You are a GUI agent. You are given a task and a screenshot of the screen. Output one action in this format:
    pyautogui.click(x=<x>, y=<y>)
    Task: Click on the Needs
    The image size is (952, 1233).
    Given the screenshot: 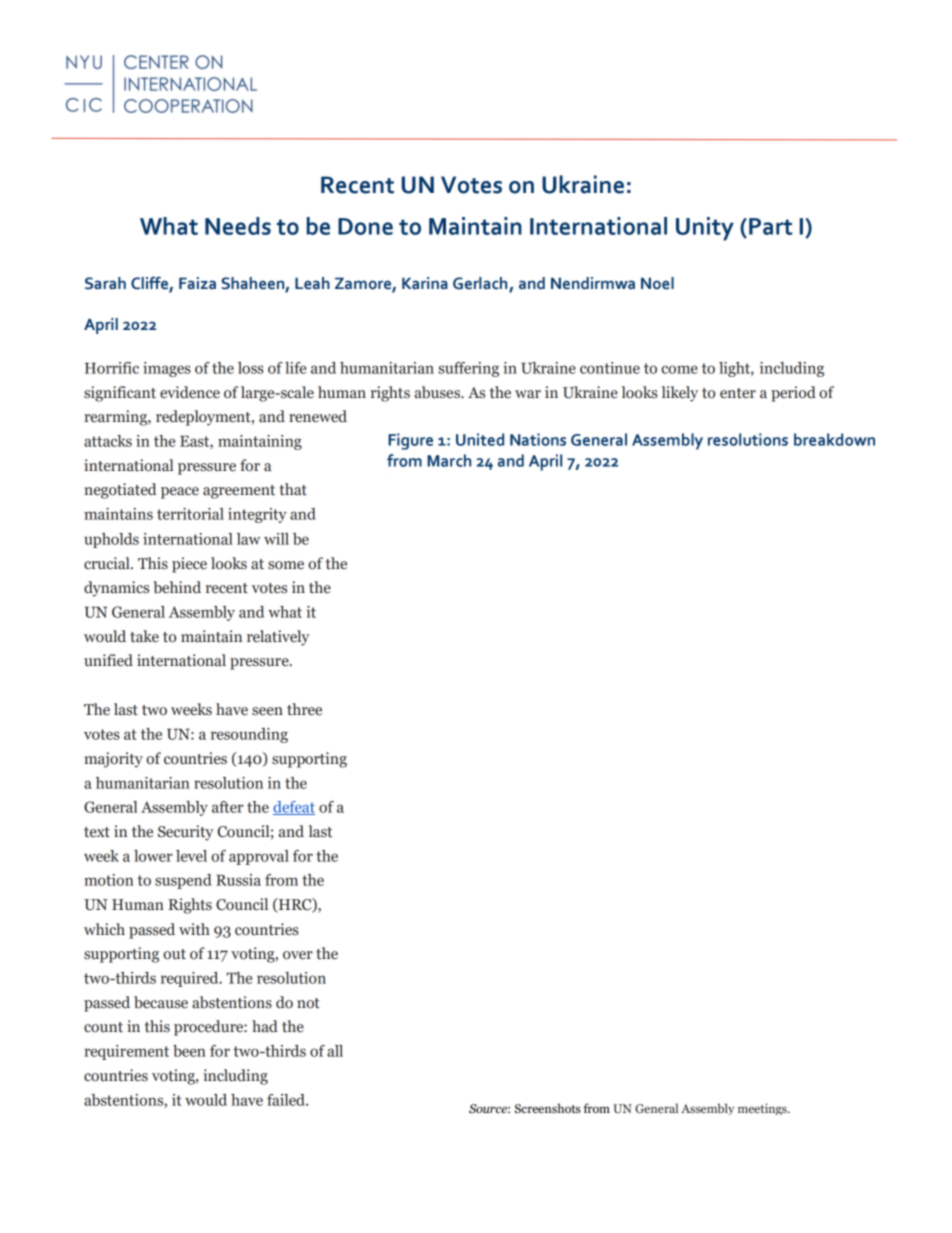 What is the action you would take?
    pyautogui.click(x=238, y=226)
